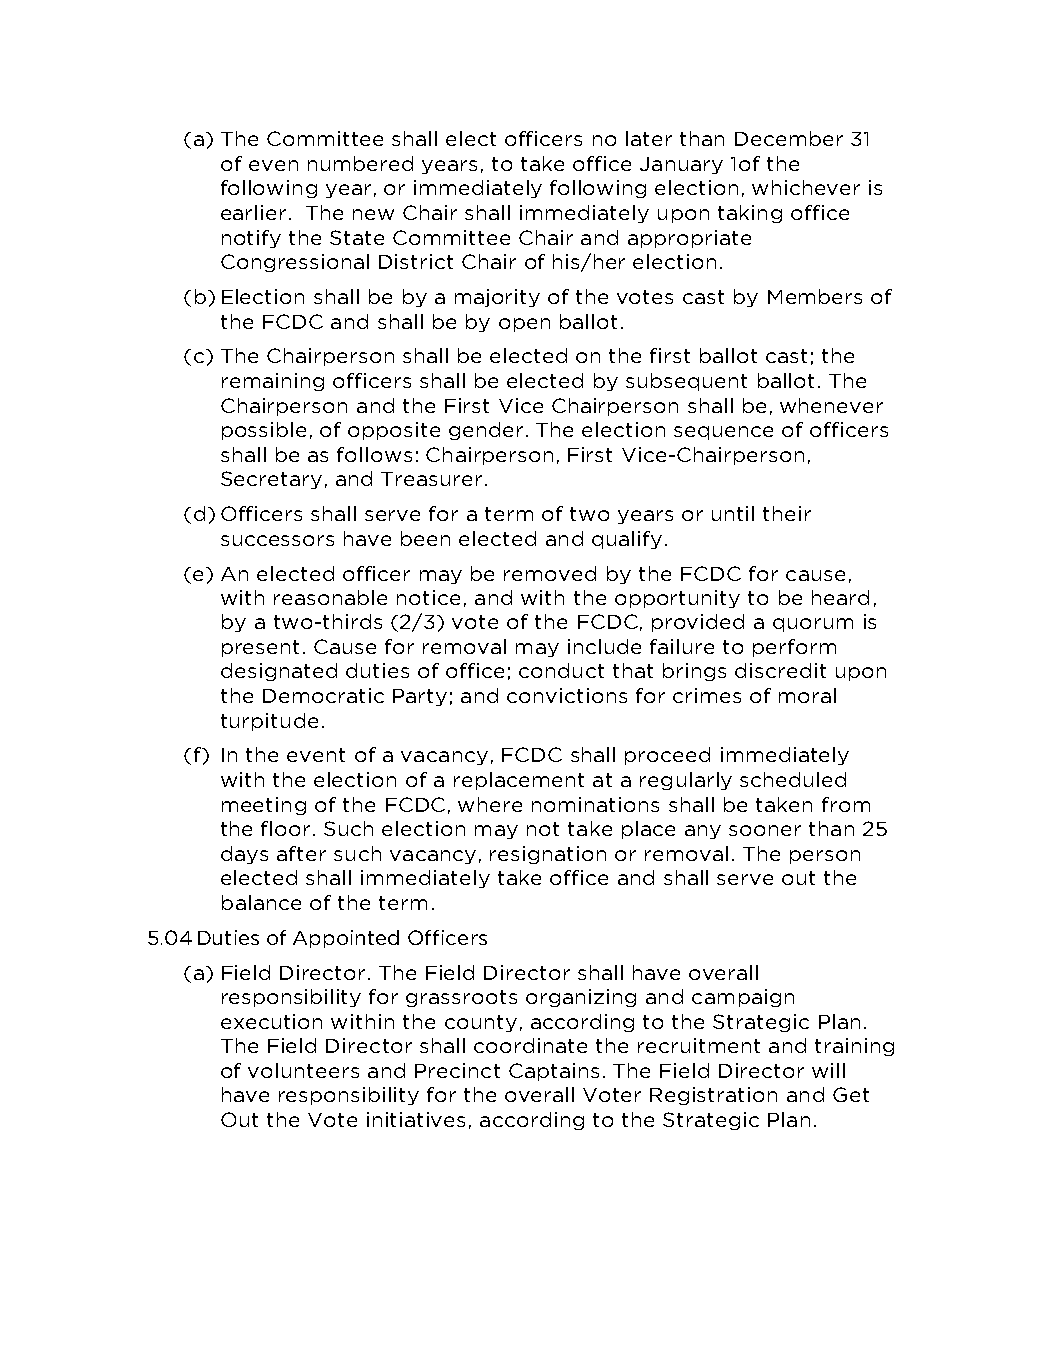 Image resolution: width=1044 pixels, height=1352 pixels. Describe the element at coordinates (787, 513) in the page. I see `their` at that location.
